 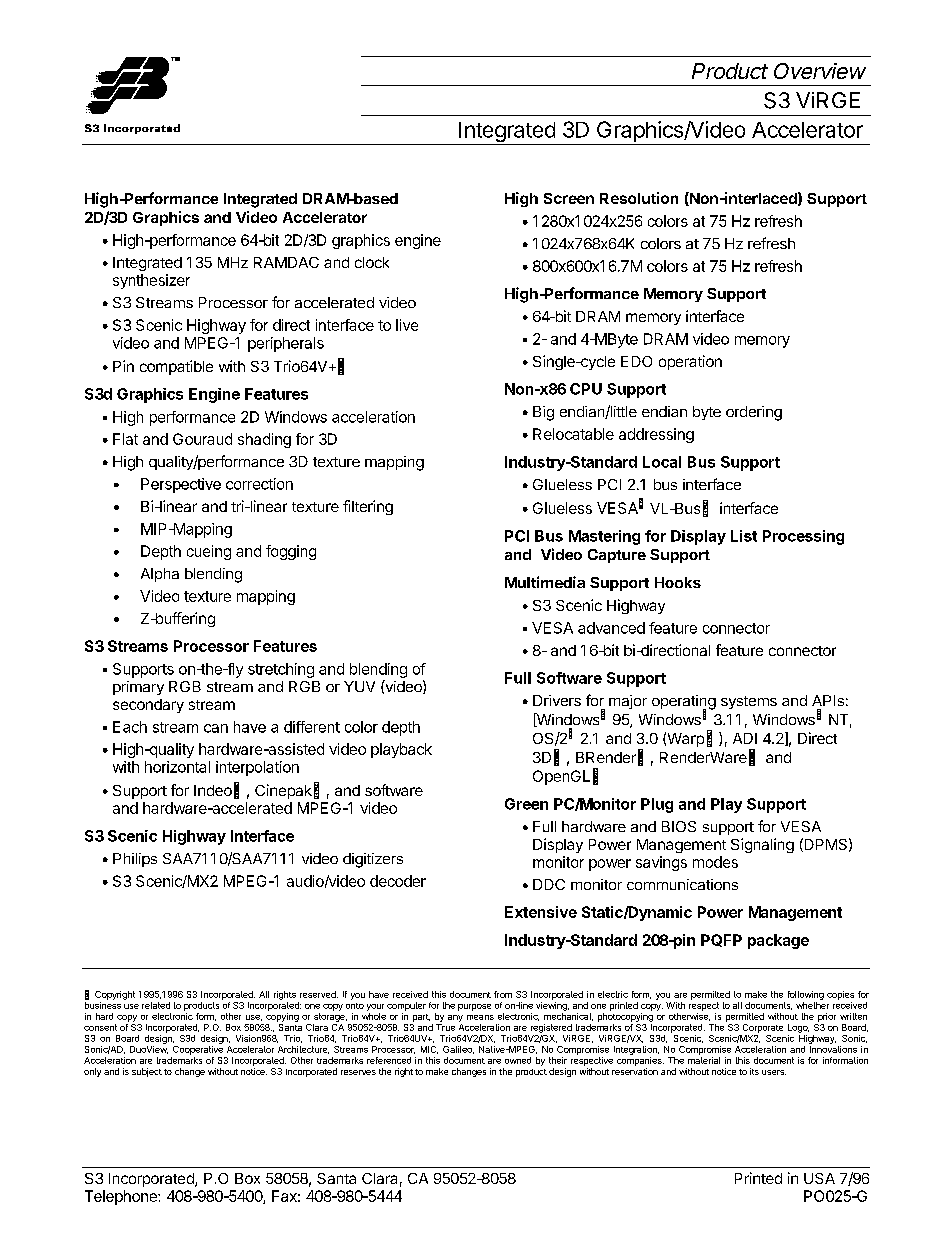 I want to click on synthesizer, so click(x=151, y=281).
